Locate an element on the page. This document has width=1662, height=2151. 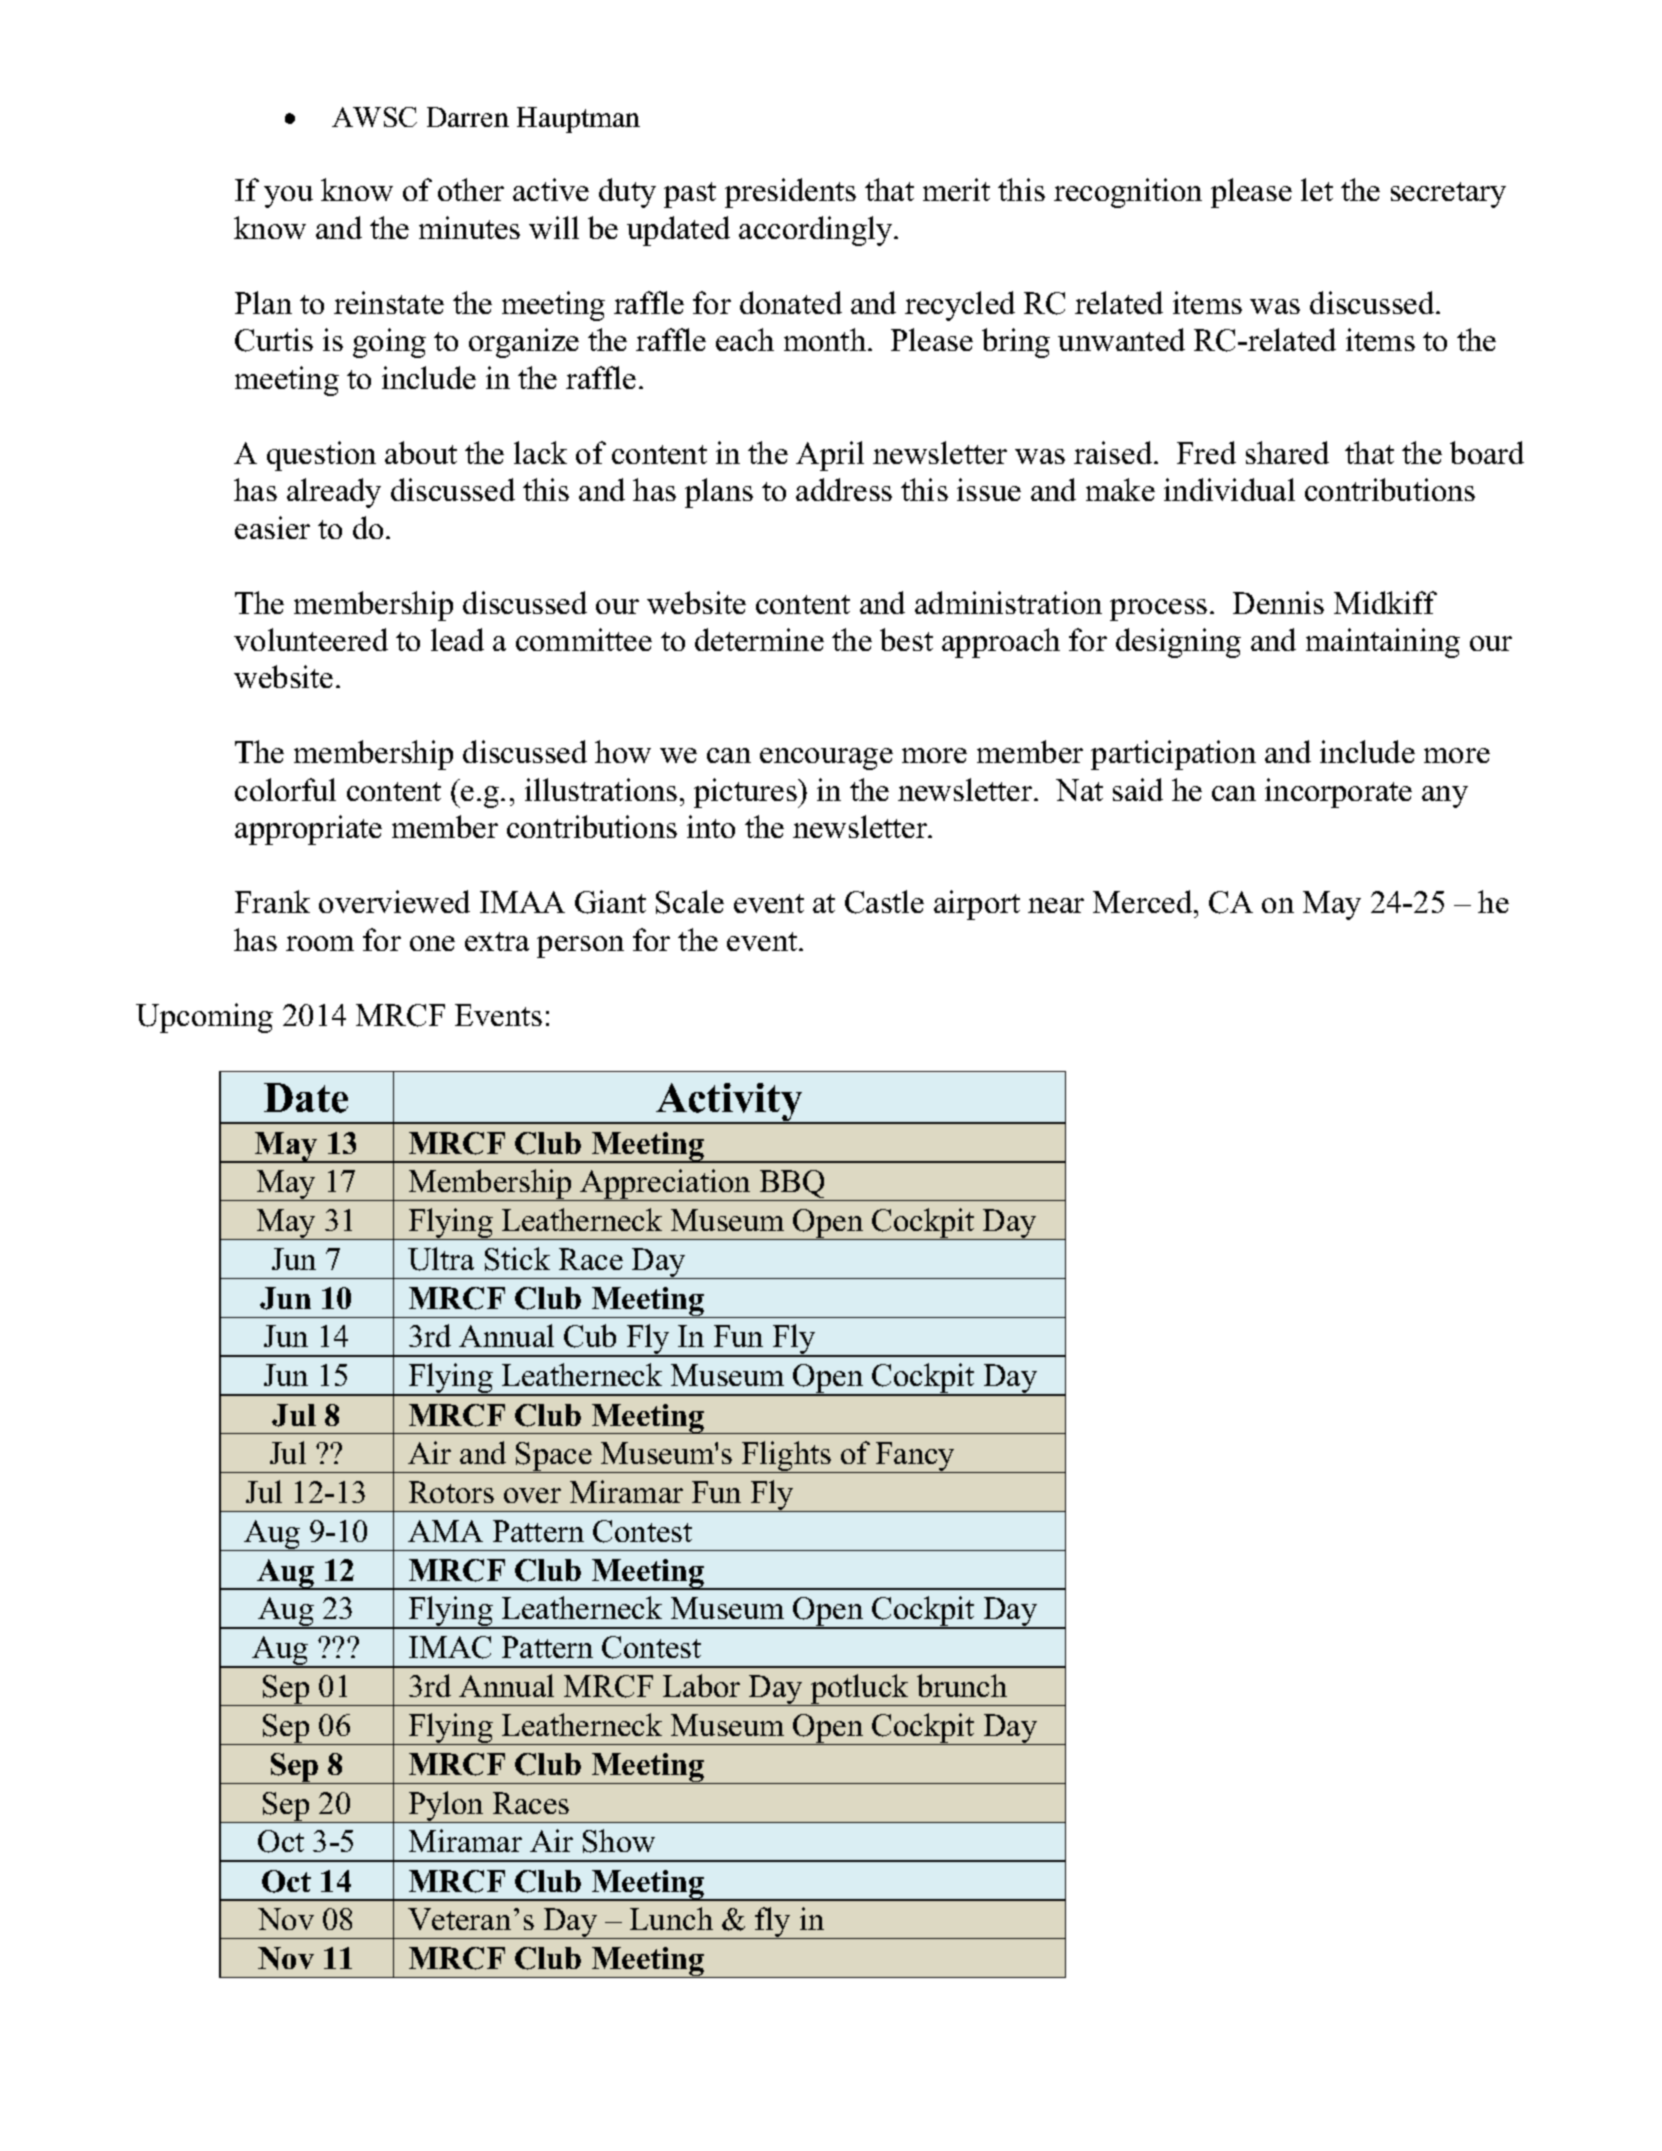
Merced is located at coordinates (1144, 901).
